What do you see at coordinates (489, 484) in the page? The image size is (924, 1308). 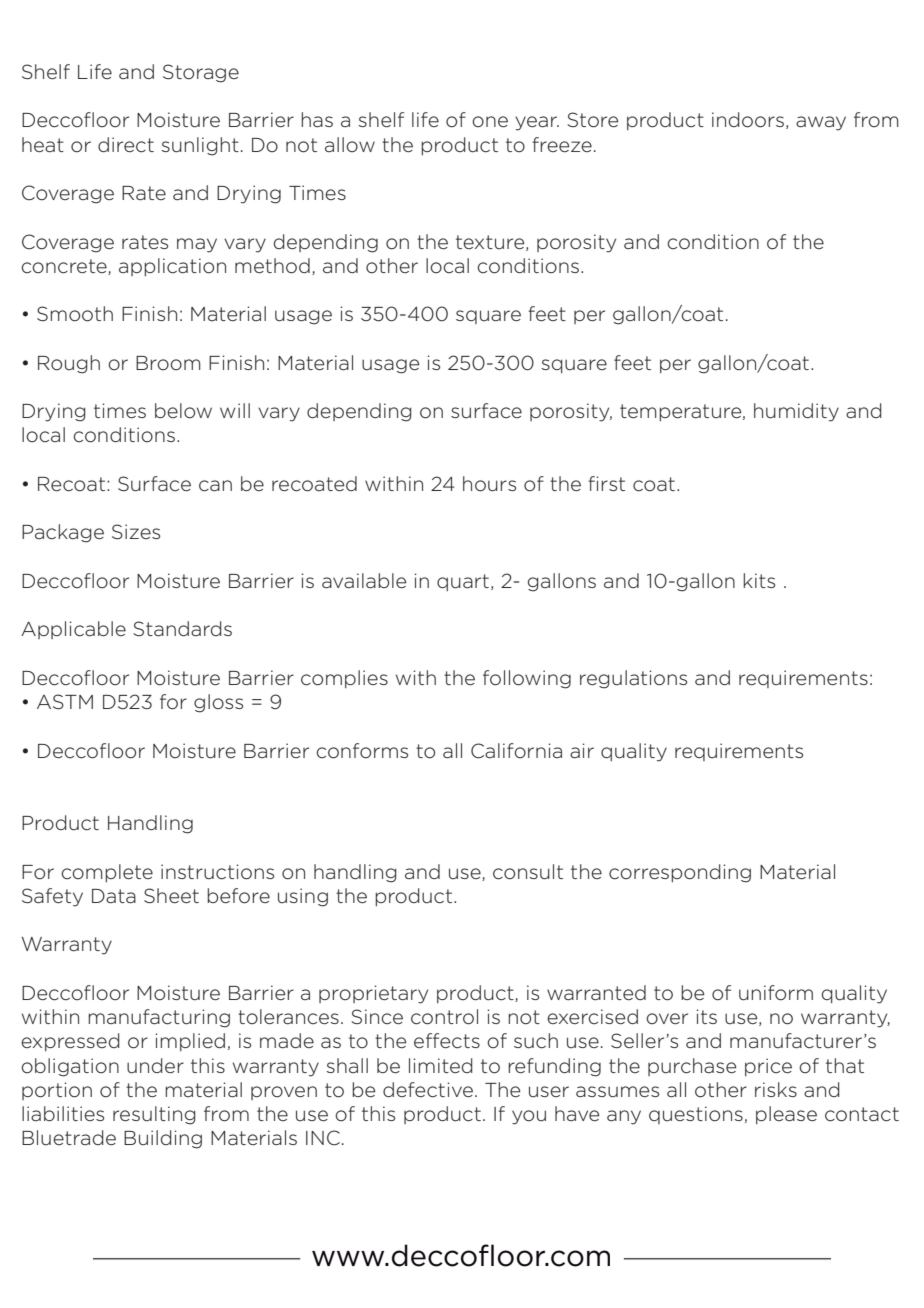 I see `hours` at bounding box center [489, 484].
